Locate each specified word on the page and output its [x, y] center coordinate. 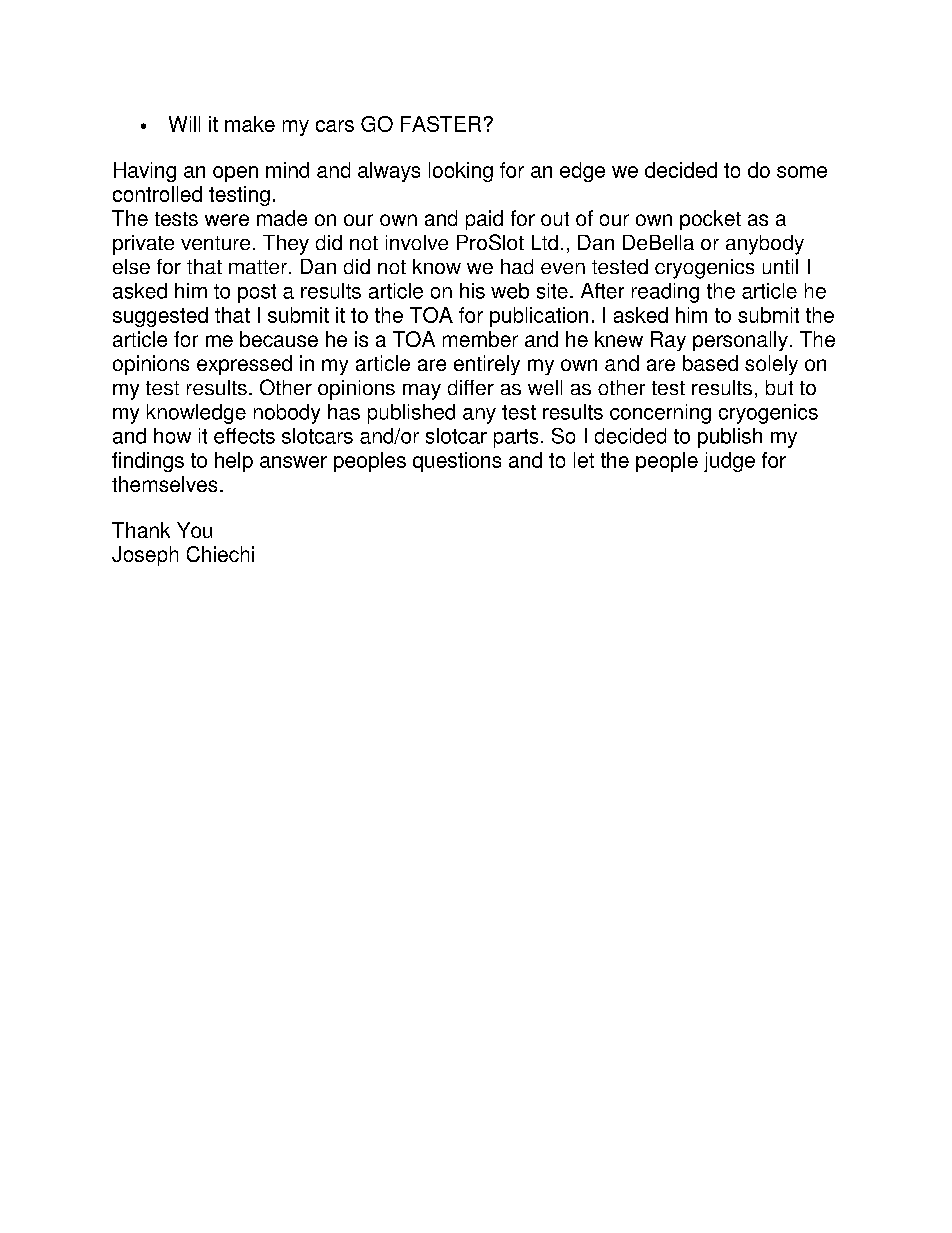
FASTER [441, 124]
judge [729, 462]
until [780, 266]
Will [184, 124]
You [194, 530]
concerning [660, 414]
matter [258, 267]
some [802, 172]
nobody [287, 414]
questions [457, 462]
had [517, 266]
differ [471, 387]
